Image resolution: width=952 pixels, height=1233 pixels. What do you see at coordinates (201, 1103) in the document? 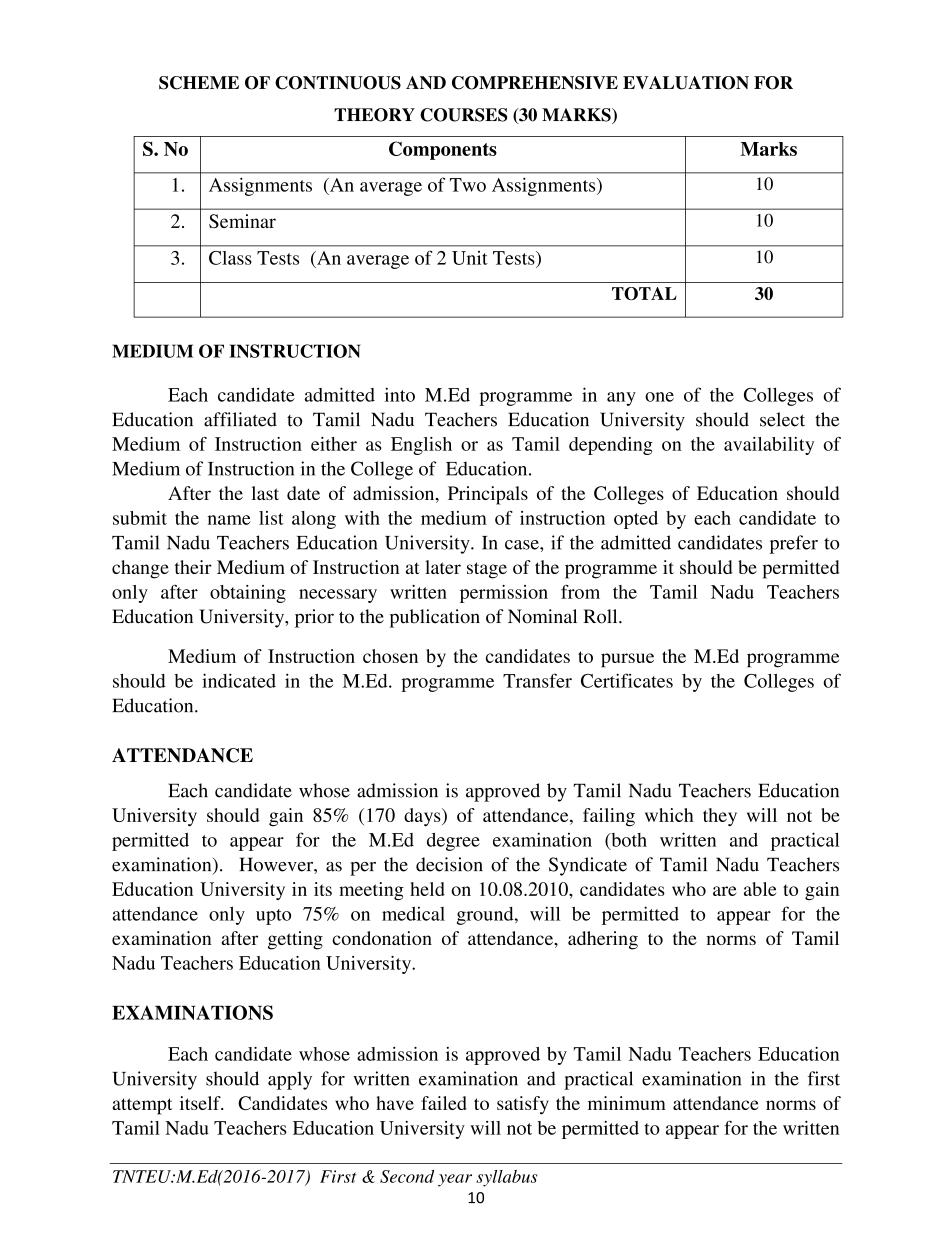
I see `itself` at bounding box center [201, 1103].
